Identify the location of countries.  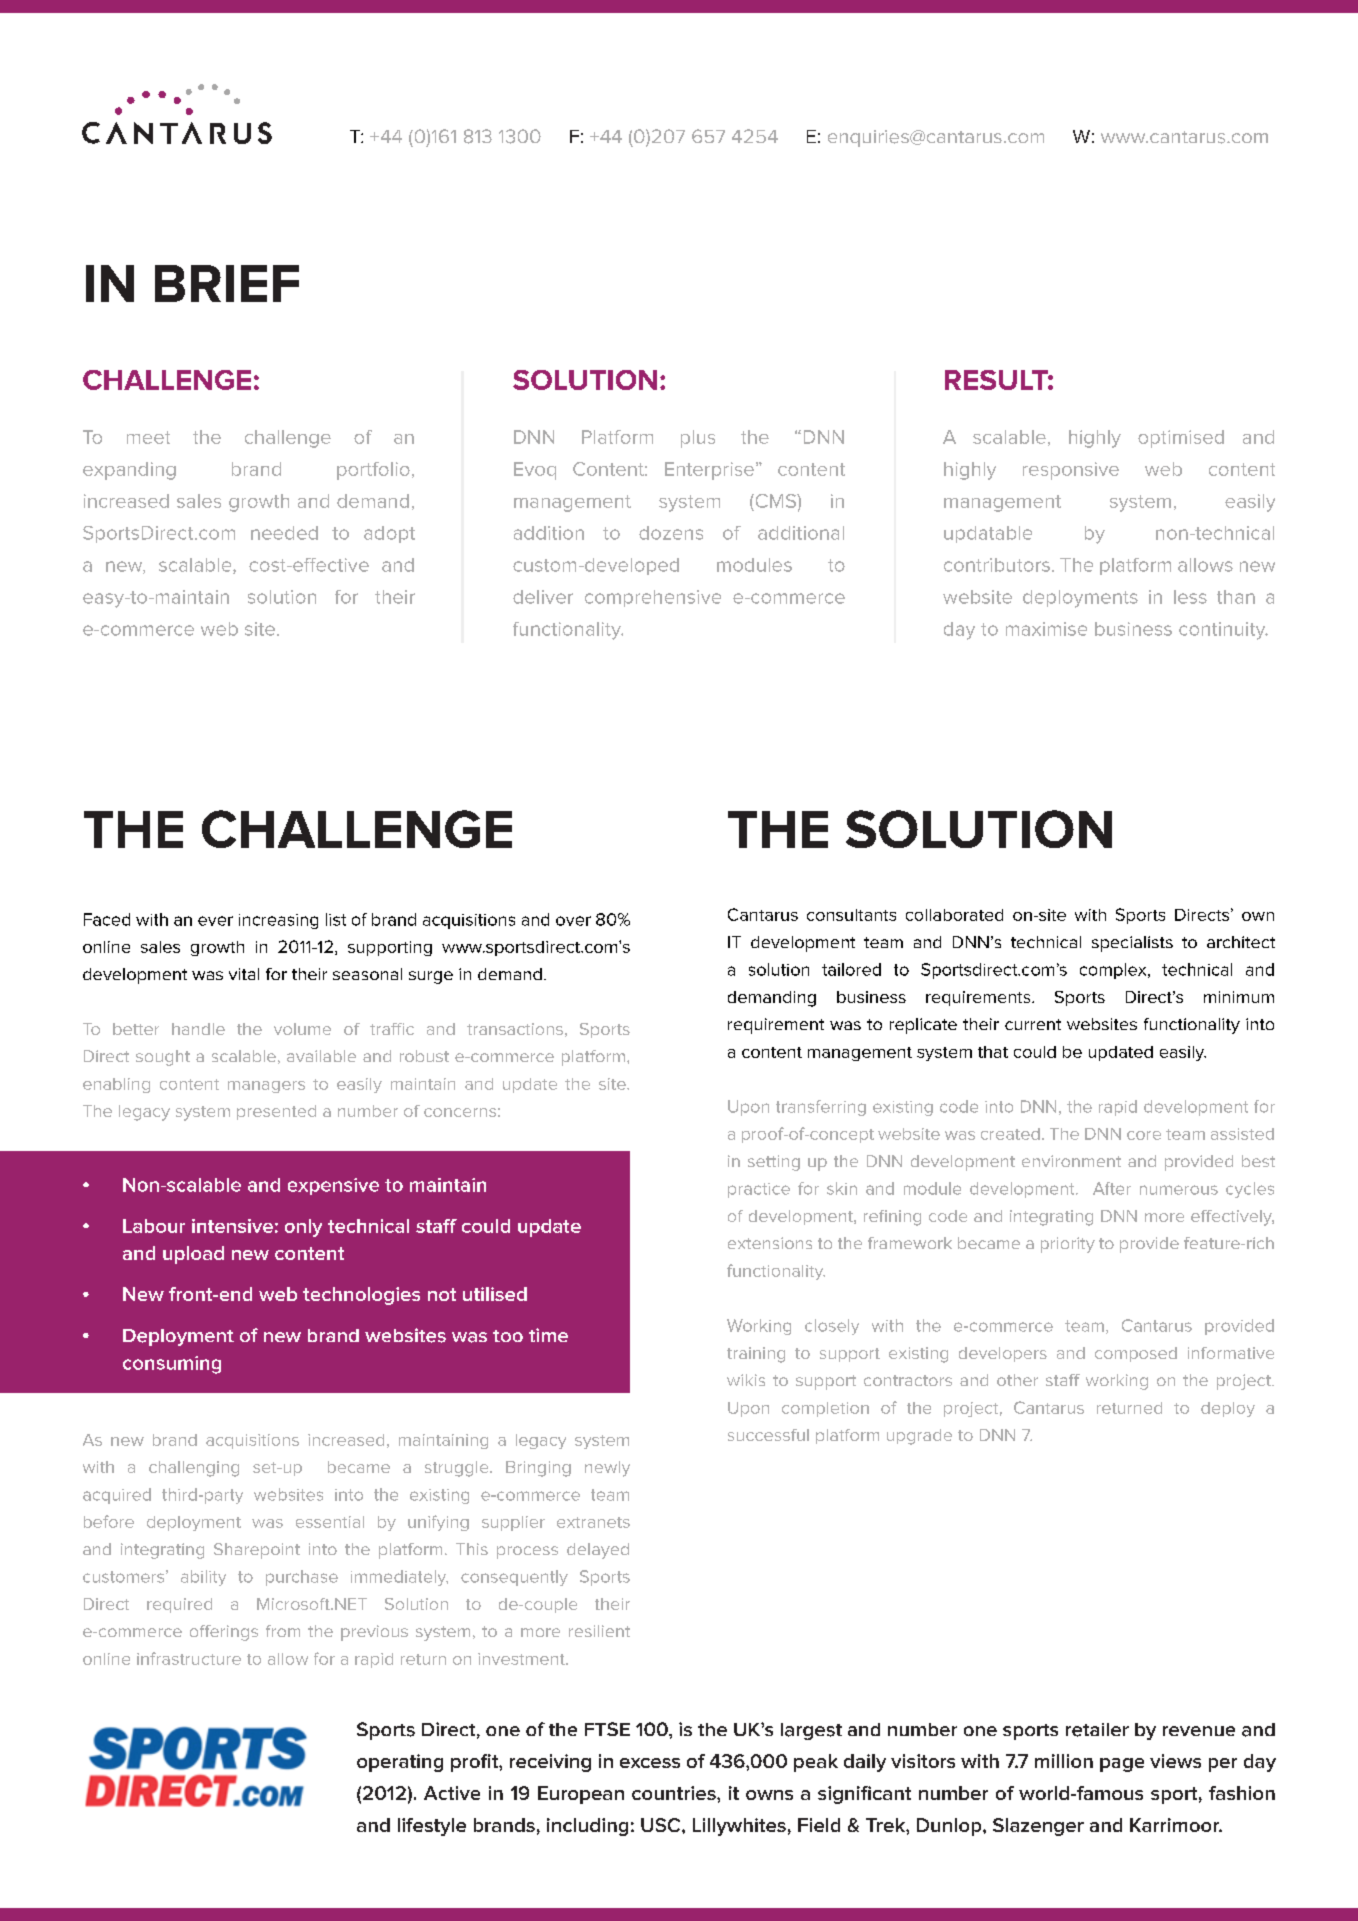
(675, 1793).
